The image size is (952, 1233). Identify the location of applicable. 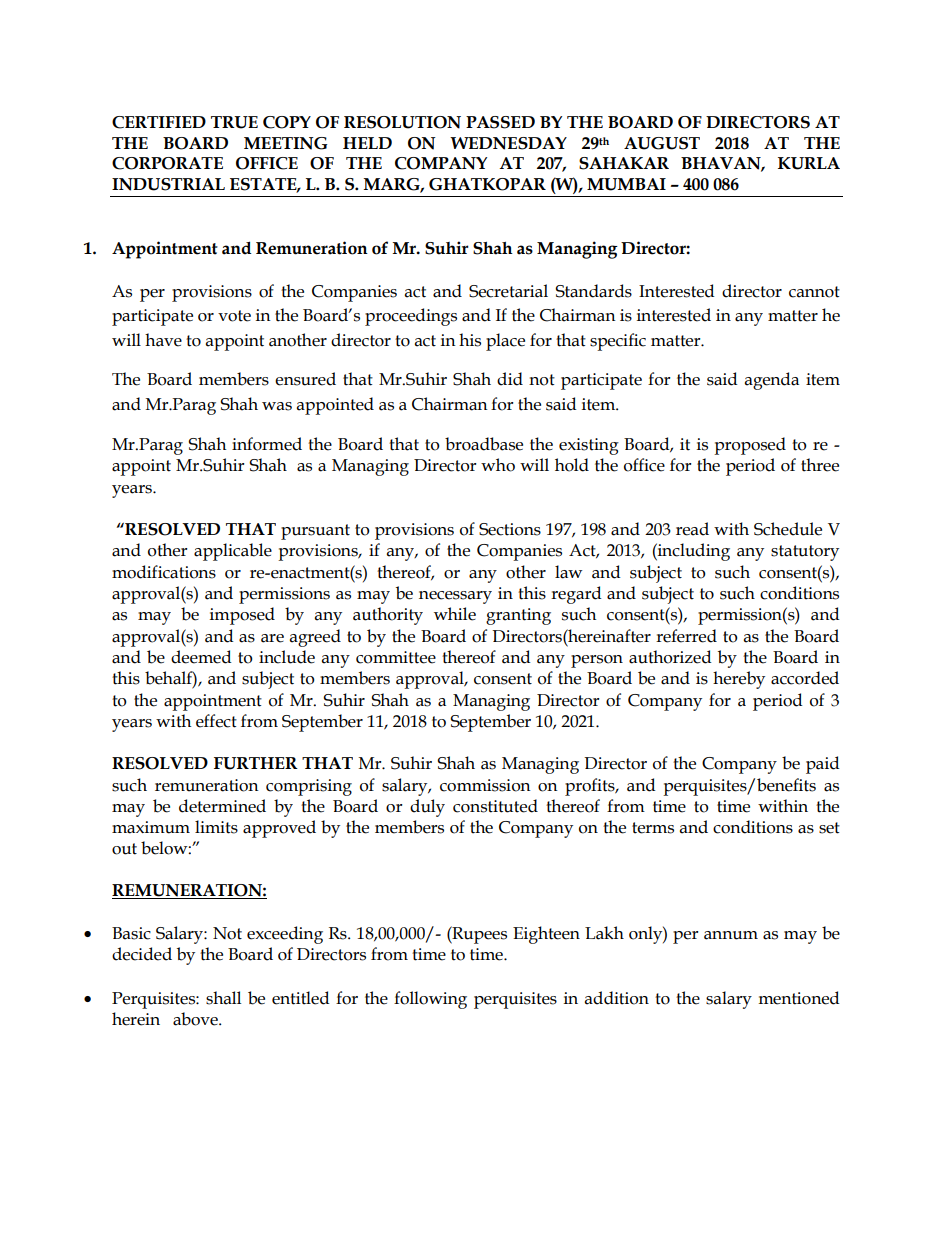
(233, 552).
